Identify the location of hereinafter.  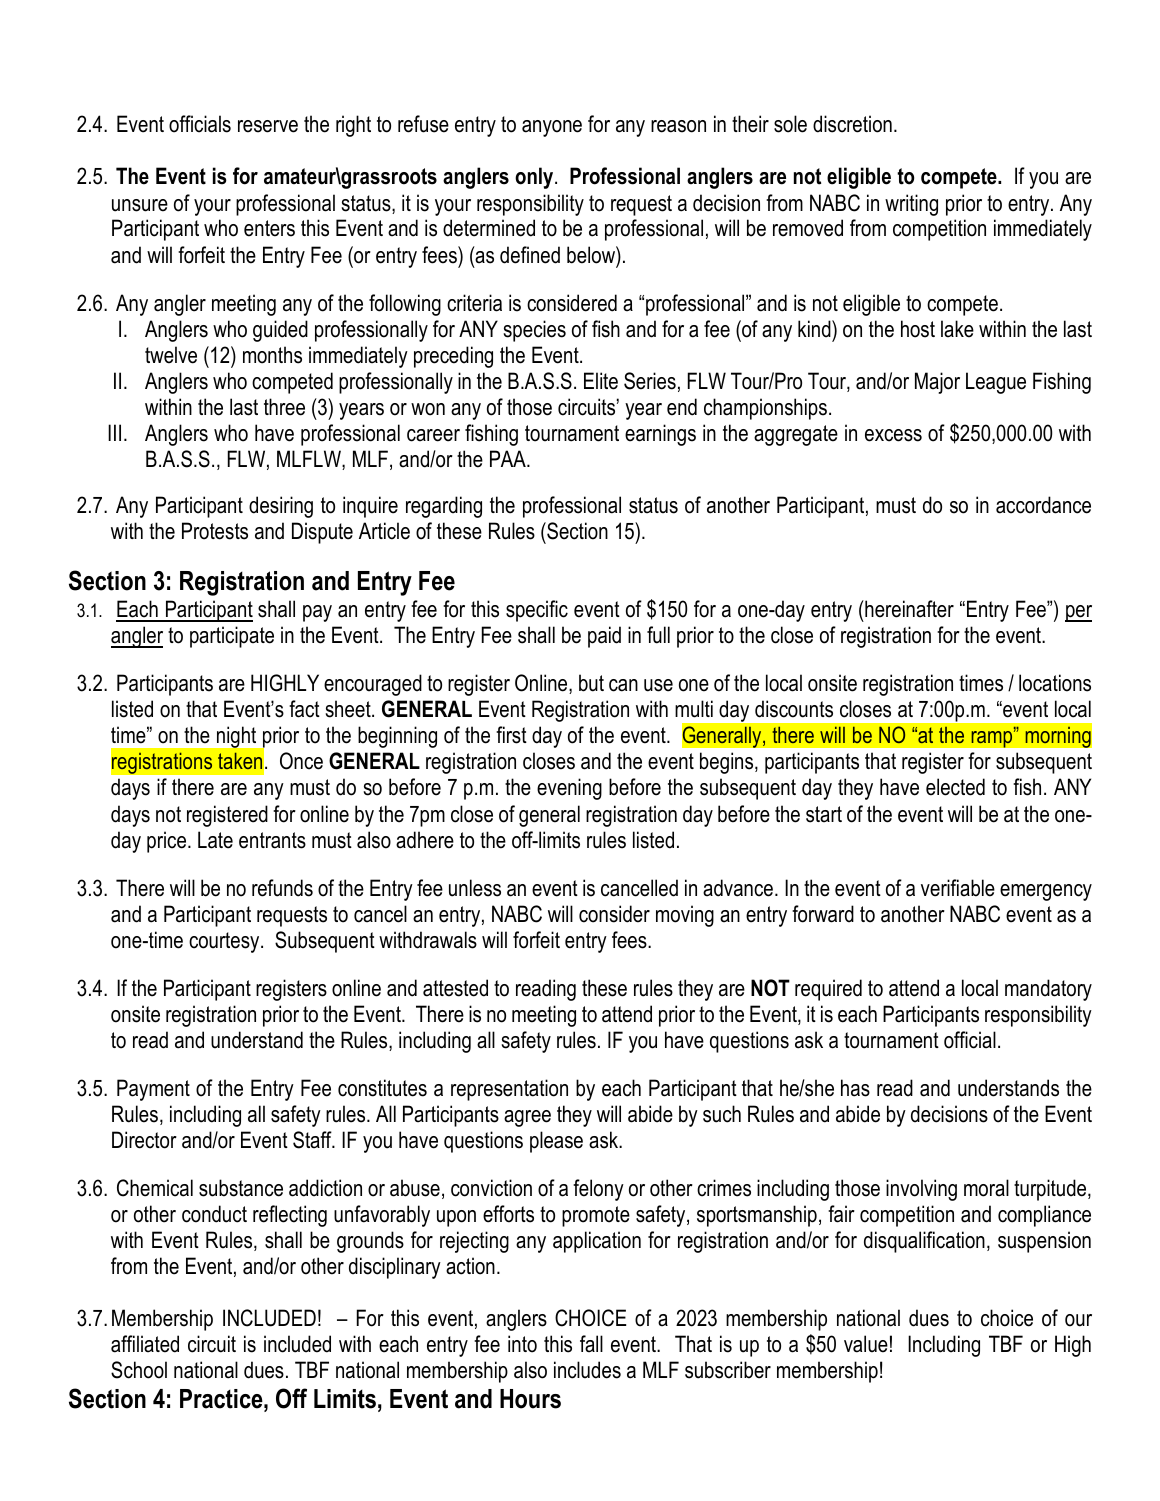
(908, 609).
